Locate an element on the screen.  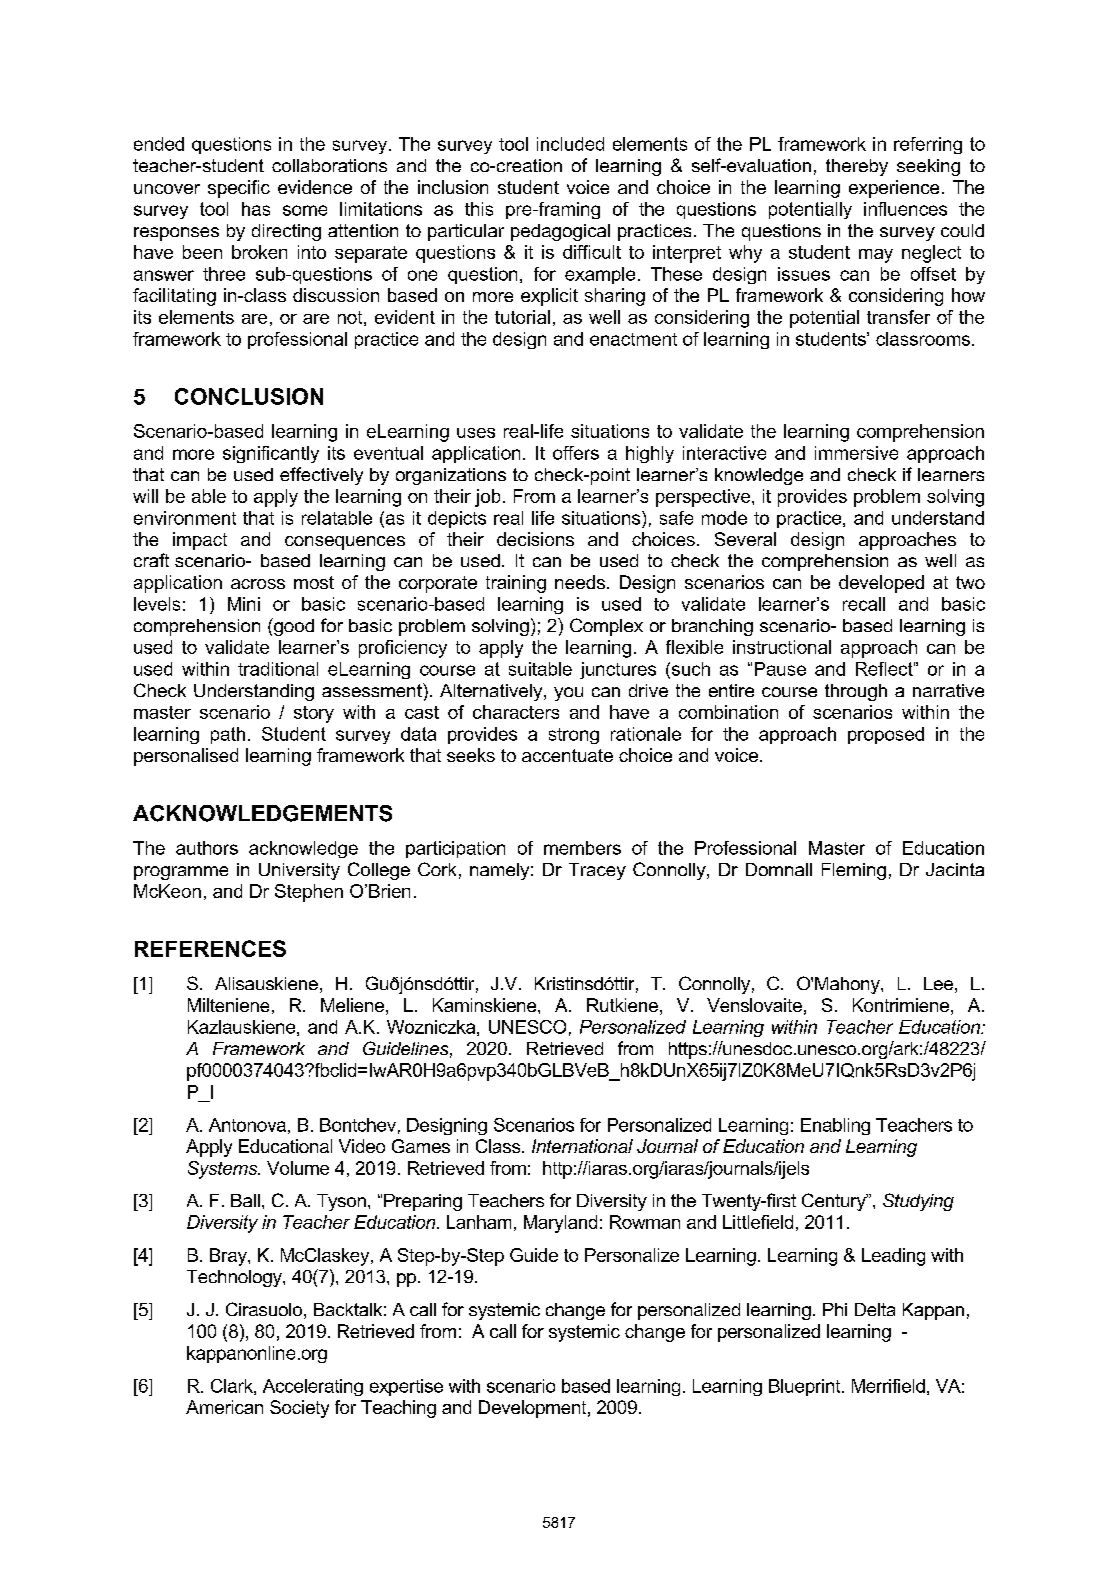
accentuate is located at coordinates (567, 755).
